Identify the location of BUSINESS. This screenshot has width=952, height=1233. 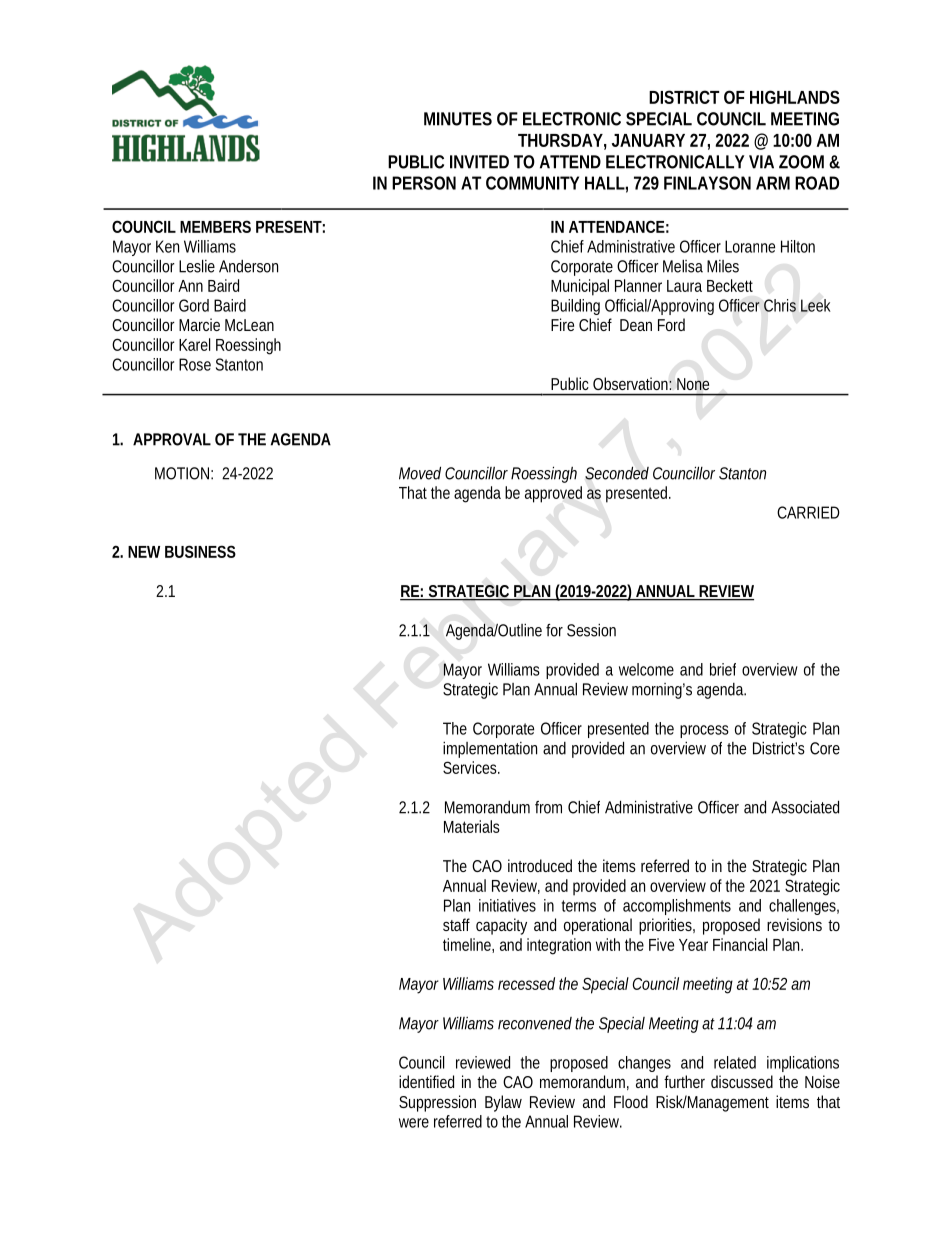
(200, 551).
